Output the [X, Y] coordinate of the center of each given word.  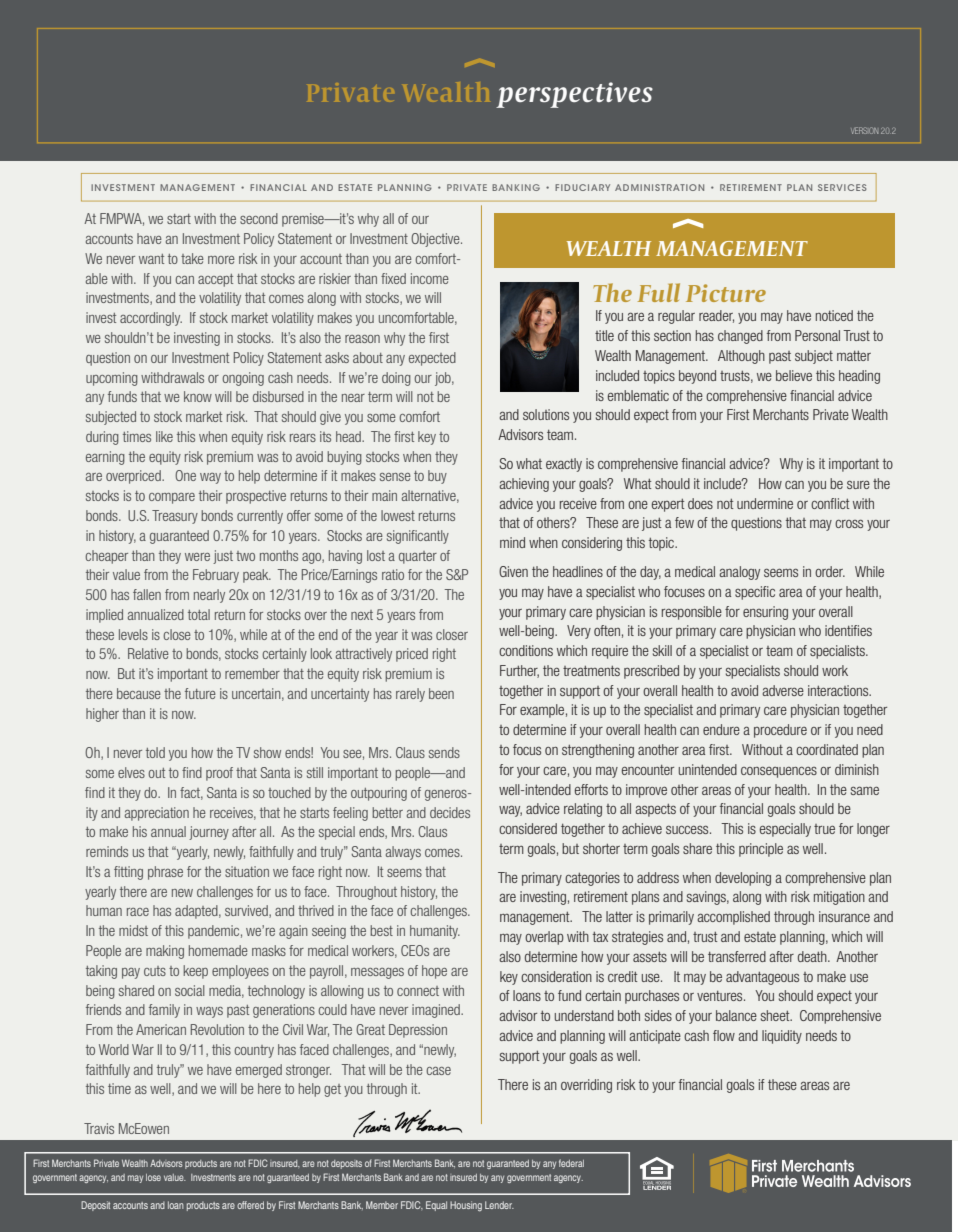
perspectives [574, 95]
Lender [499, 1205]
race [138, 912]
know [198, 396]
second [259, 218]
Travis [99, 1128]
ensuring [765, 613]
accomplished [733, 918]
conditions [526, 650]
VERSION [865, 130]
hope [434, 972]
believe [794, 375]
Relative [148, 653]
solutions [546, 414]
